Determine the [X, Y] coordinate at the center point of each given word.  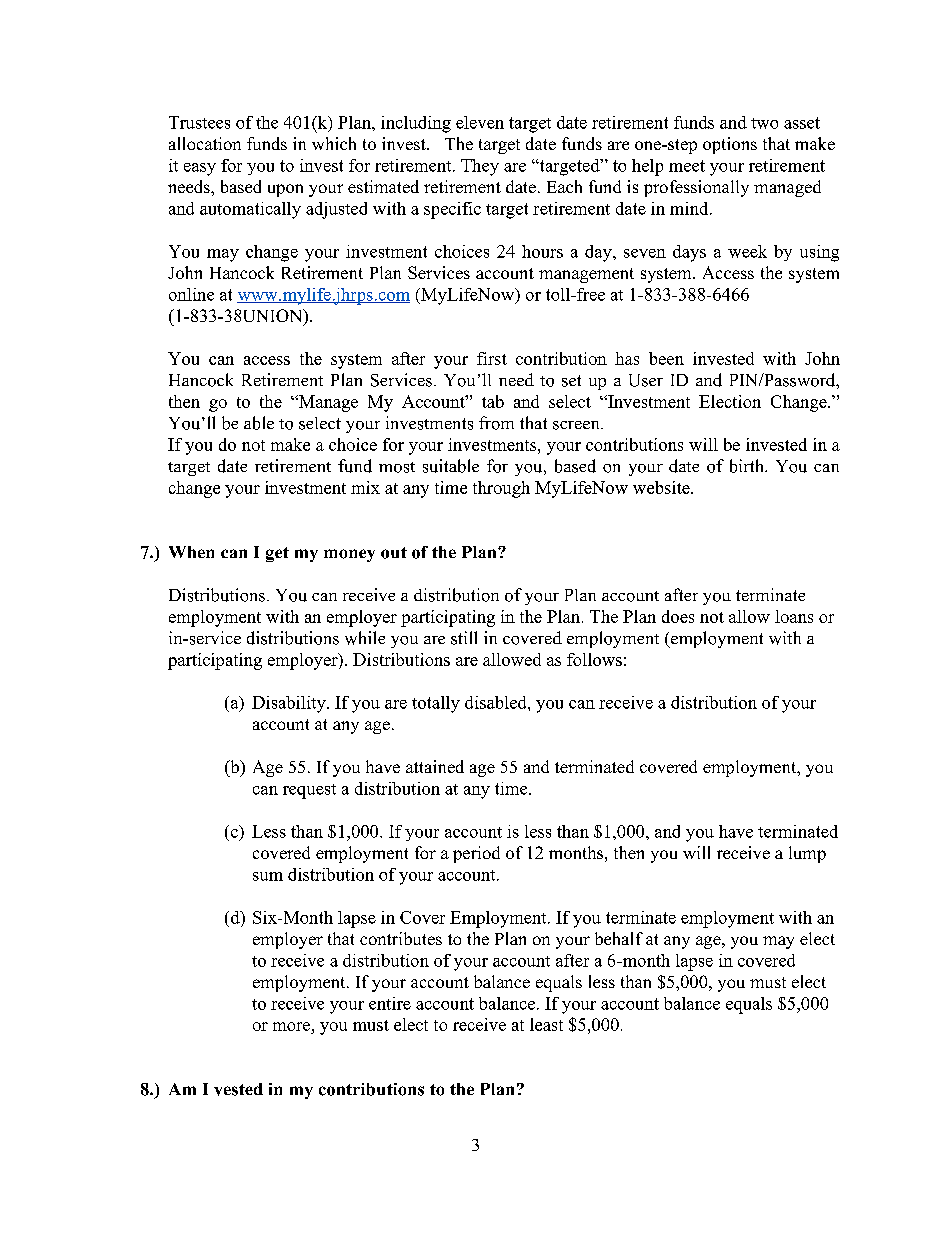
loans [794, 616]
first [492, 358]
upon [285, 190]
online [191, 294]
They [480, 167]
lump [807, 854]
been [666, 358]
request [309, 791]
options [730, 145]
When [191, 552]
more [292, 1028]
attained [435, 766]
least [546, 1024]
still [464, 638]
